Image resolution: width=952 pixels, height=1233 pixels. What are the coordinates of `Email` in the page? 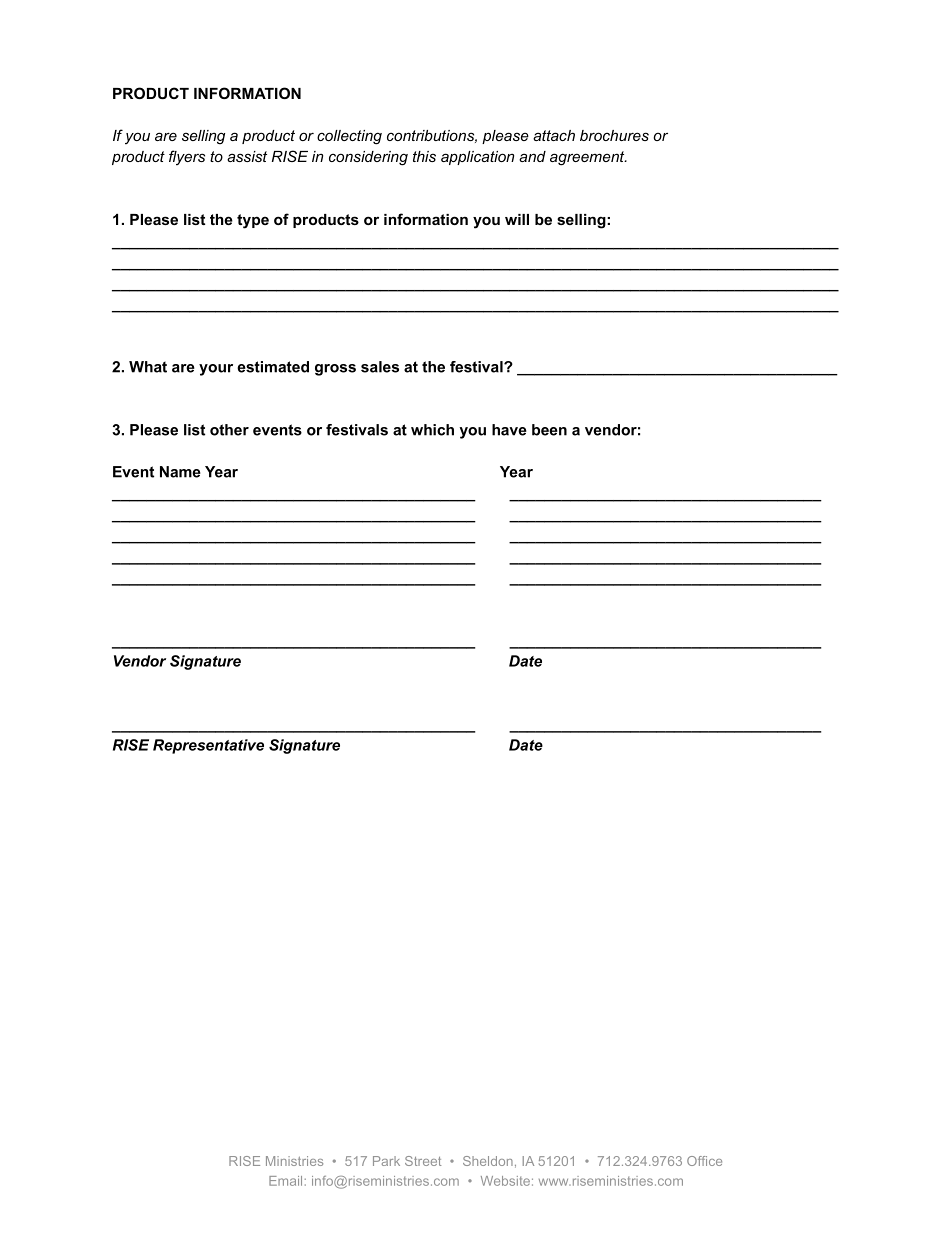 It's located at (285, 1181).
